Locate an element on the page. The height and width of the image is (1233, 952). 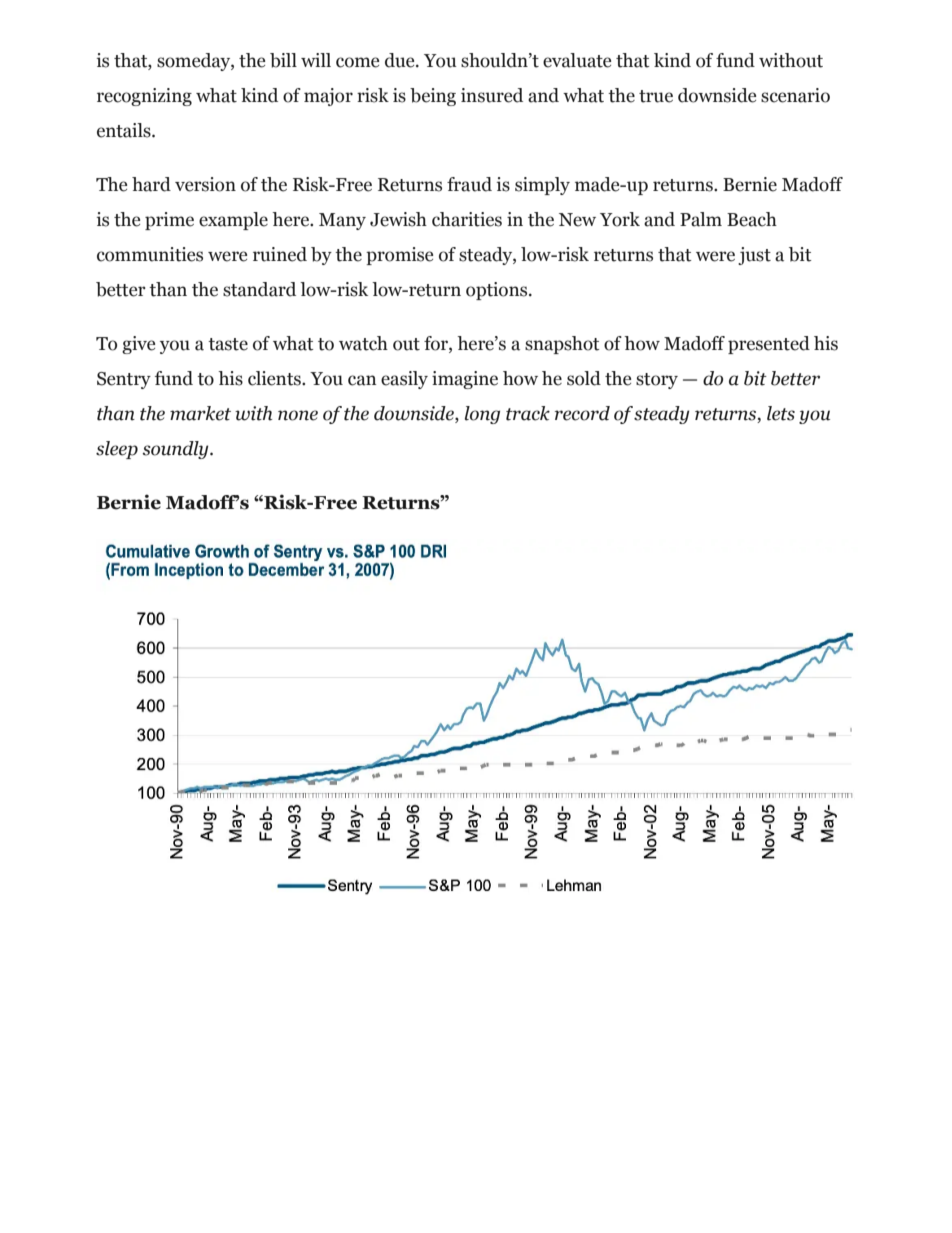
due is located at coordinates (401, 60).
